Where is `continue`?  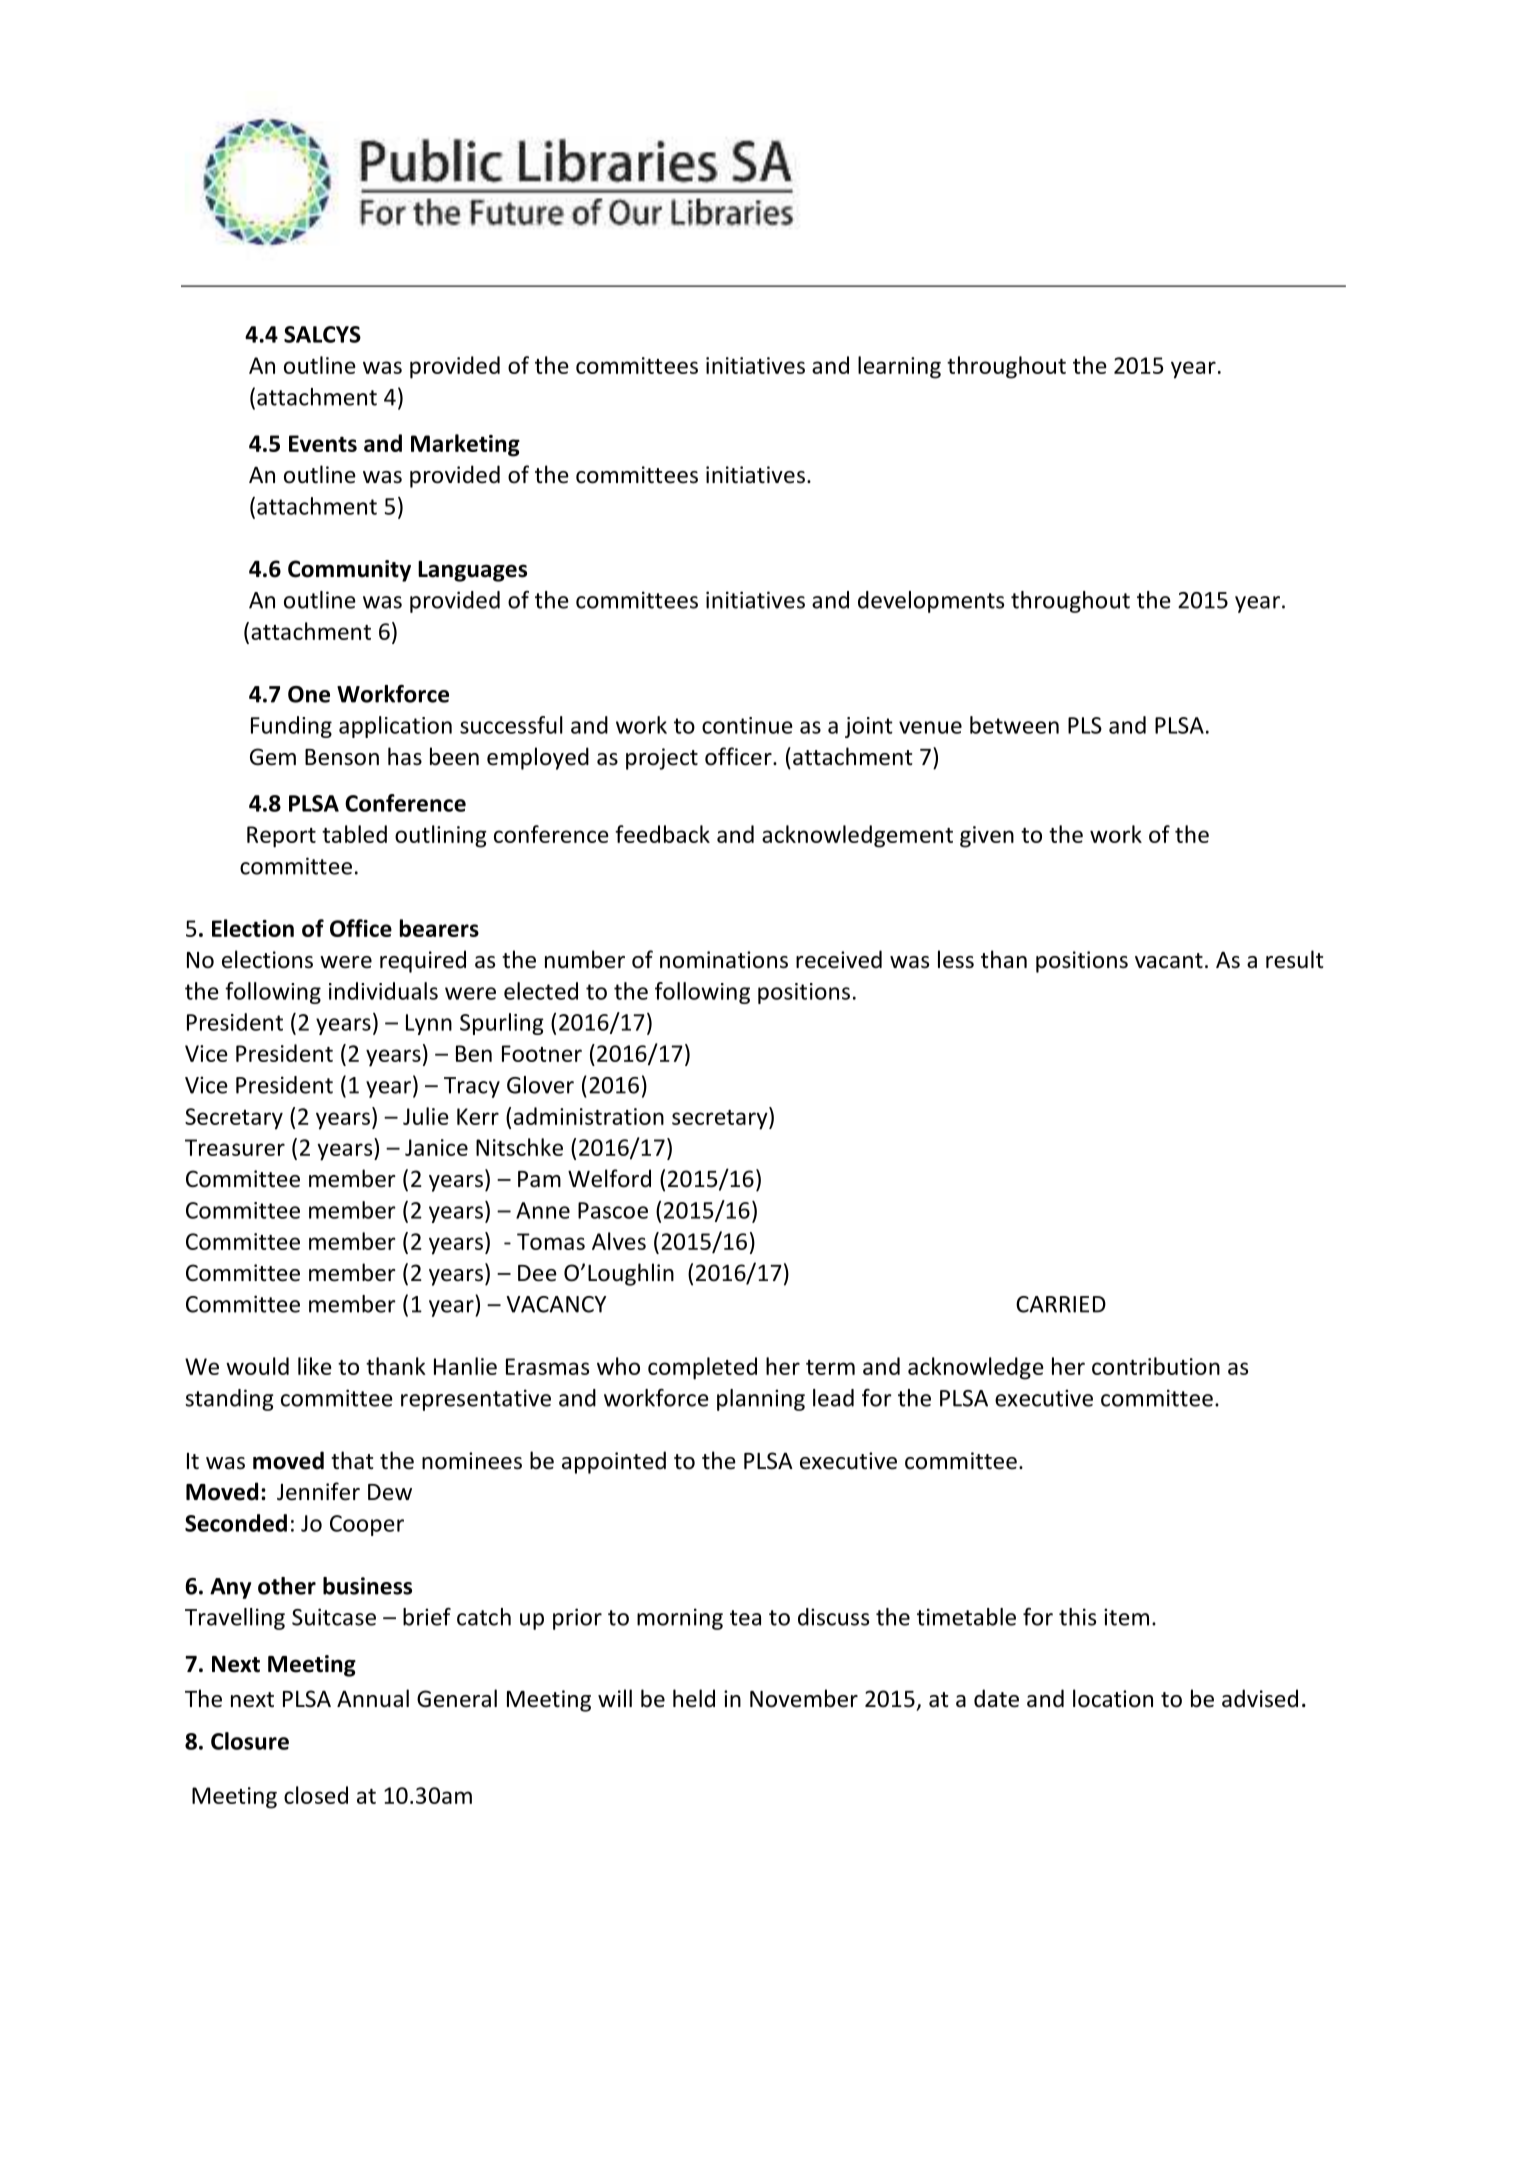 continue is located at coordinates (747, 725).
